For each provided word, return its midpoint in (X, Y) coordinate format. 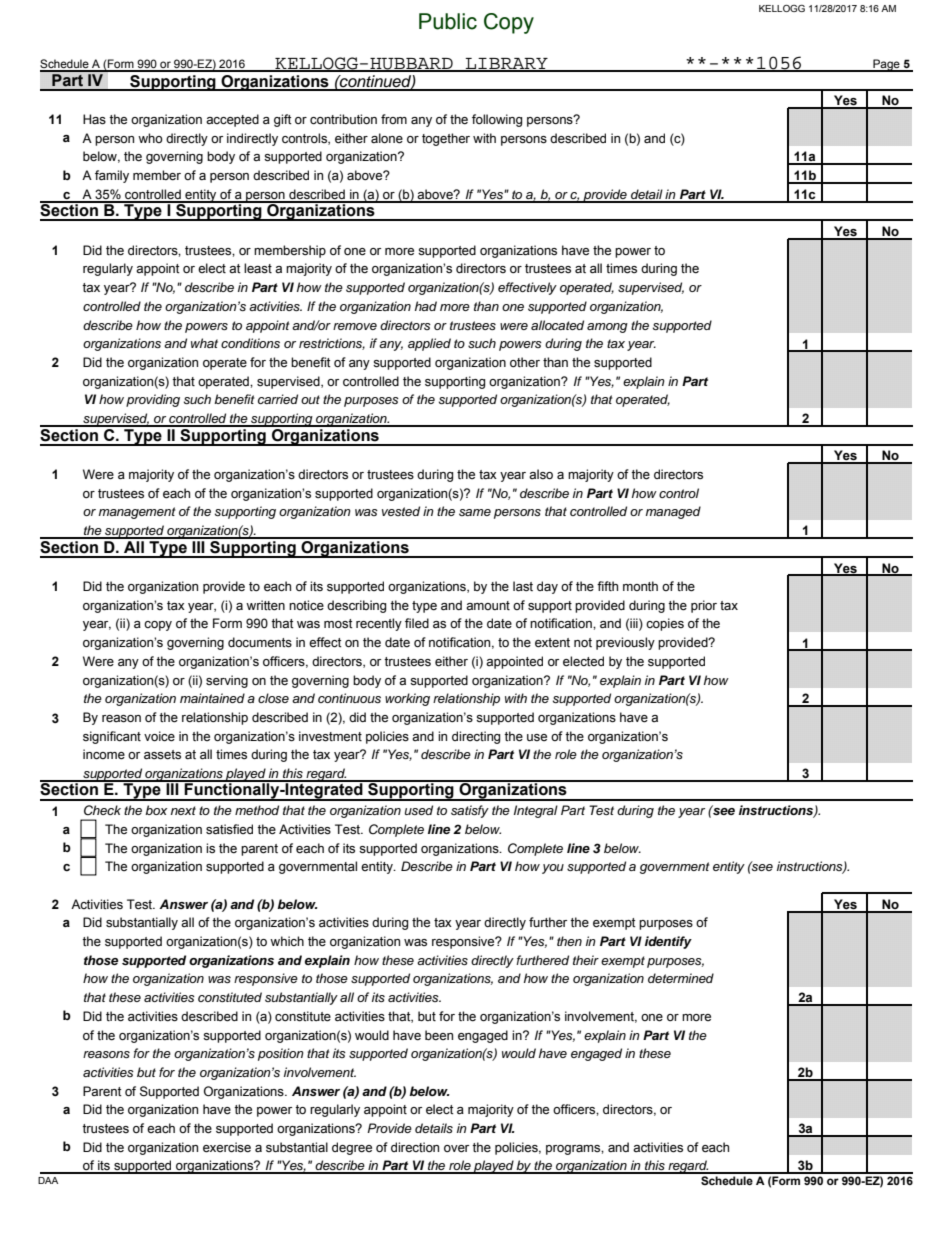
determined (681, 978)
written (265, 605)
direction (415, 1147)
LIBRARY (507, 64)
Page (886, 65)
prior (704, 606)
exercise (227, 1147)
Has (94, 119)
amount (488, 605)
